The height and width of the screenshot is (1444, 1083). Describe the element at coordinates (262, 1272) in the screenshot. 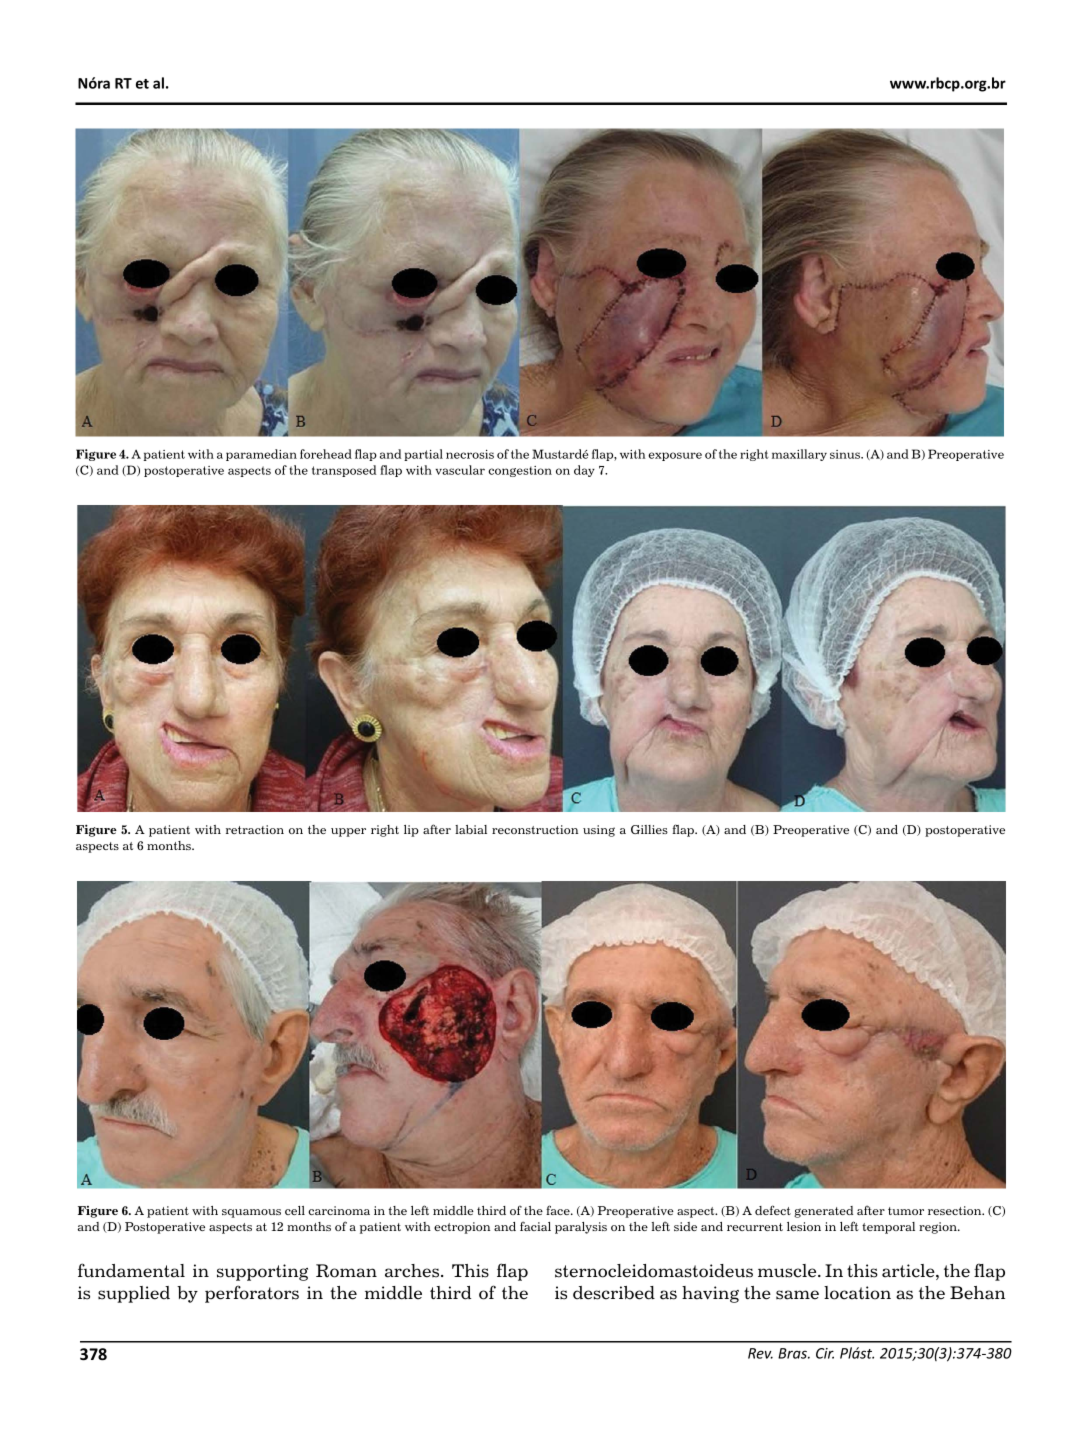

I see `supporting` at that location.
